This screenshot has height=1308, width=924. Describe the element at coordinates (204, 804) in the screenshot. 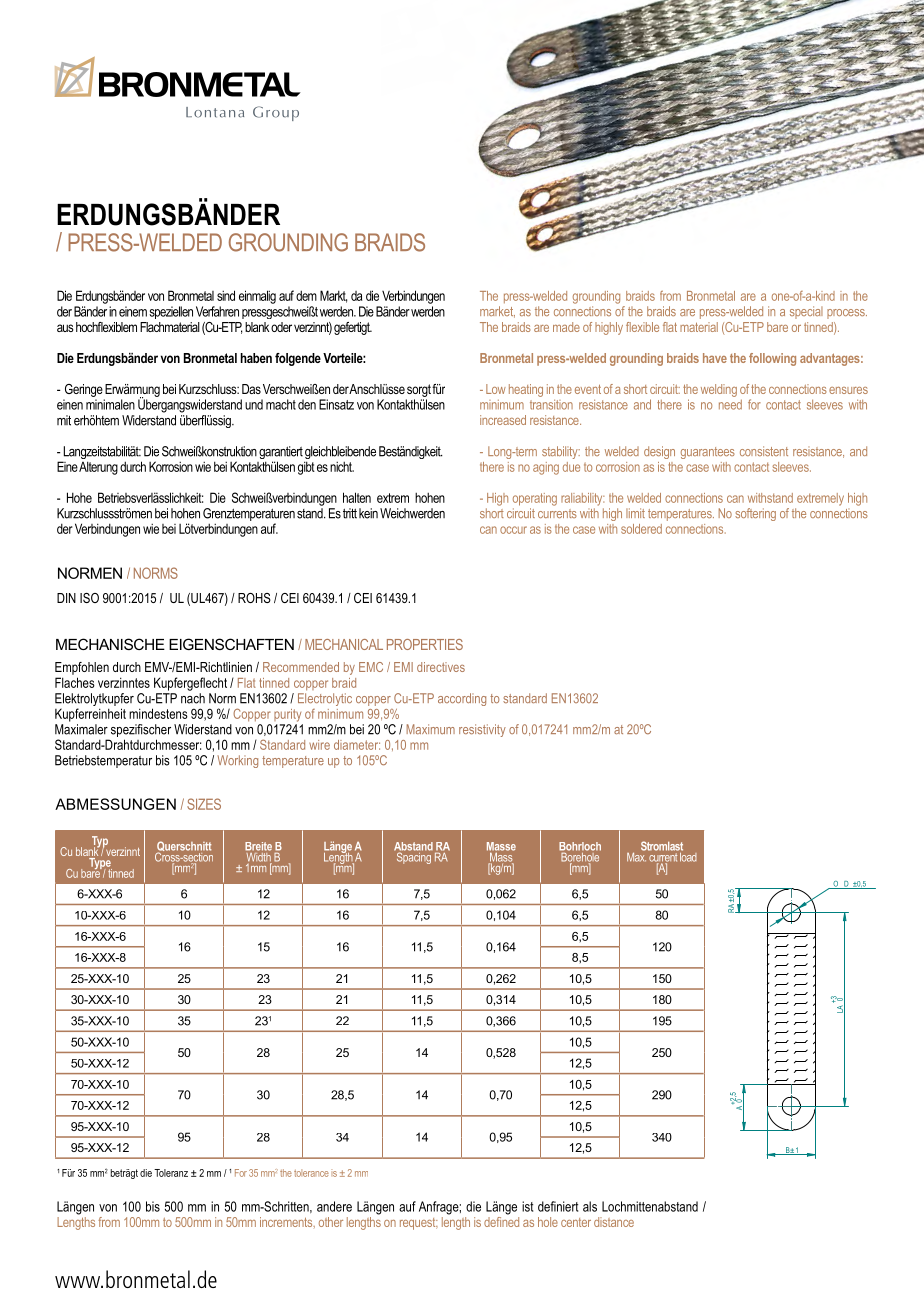

I see `SIZES` at that location.
